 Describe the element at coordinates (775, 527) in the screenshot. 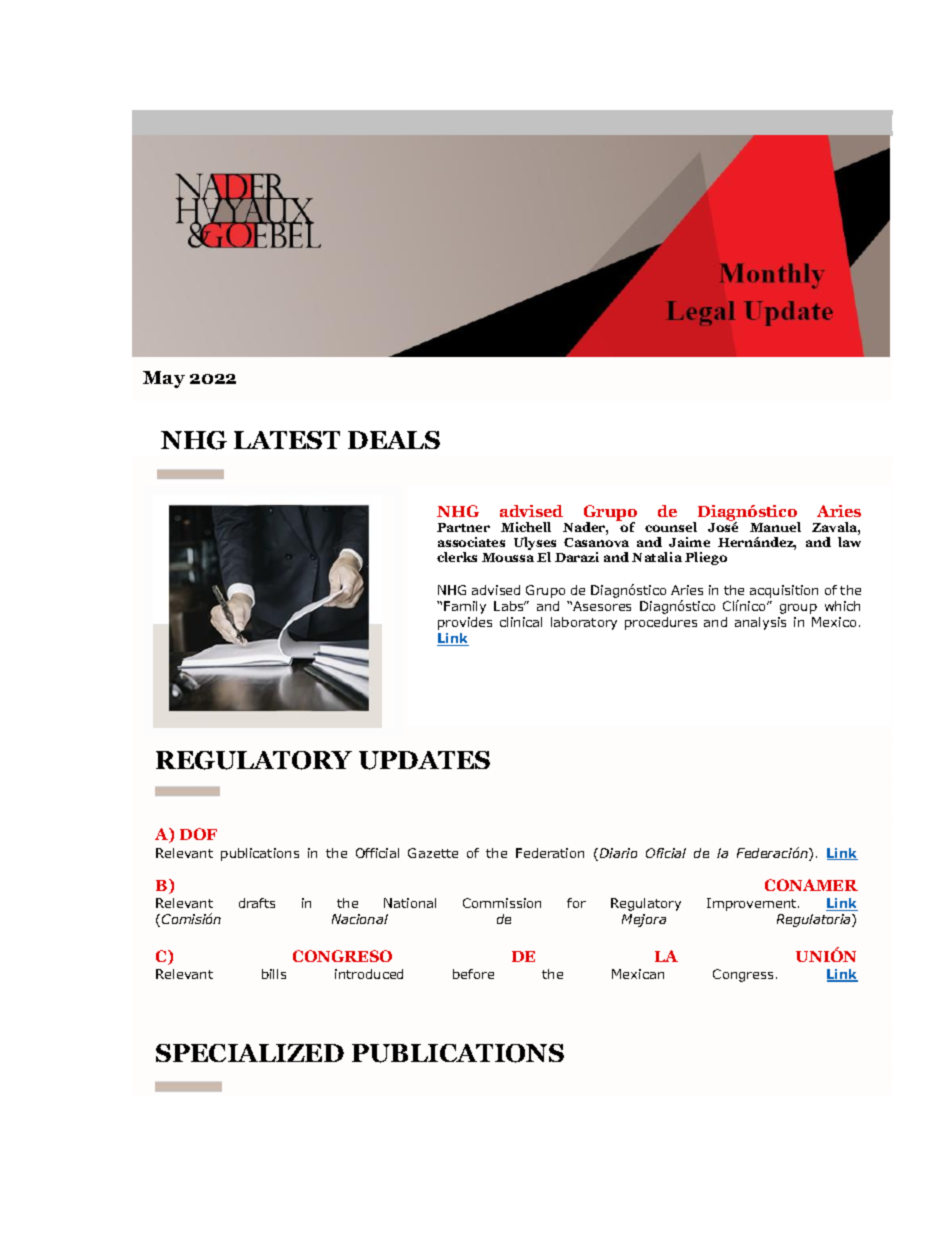

I see `Manuel` at that location.
